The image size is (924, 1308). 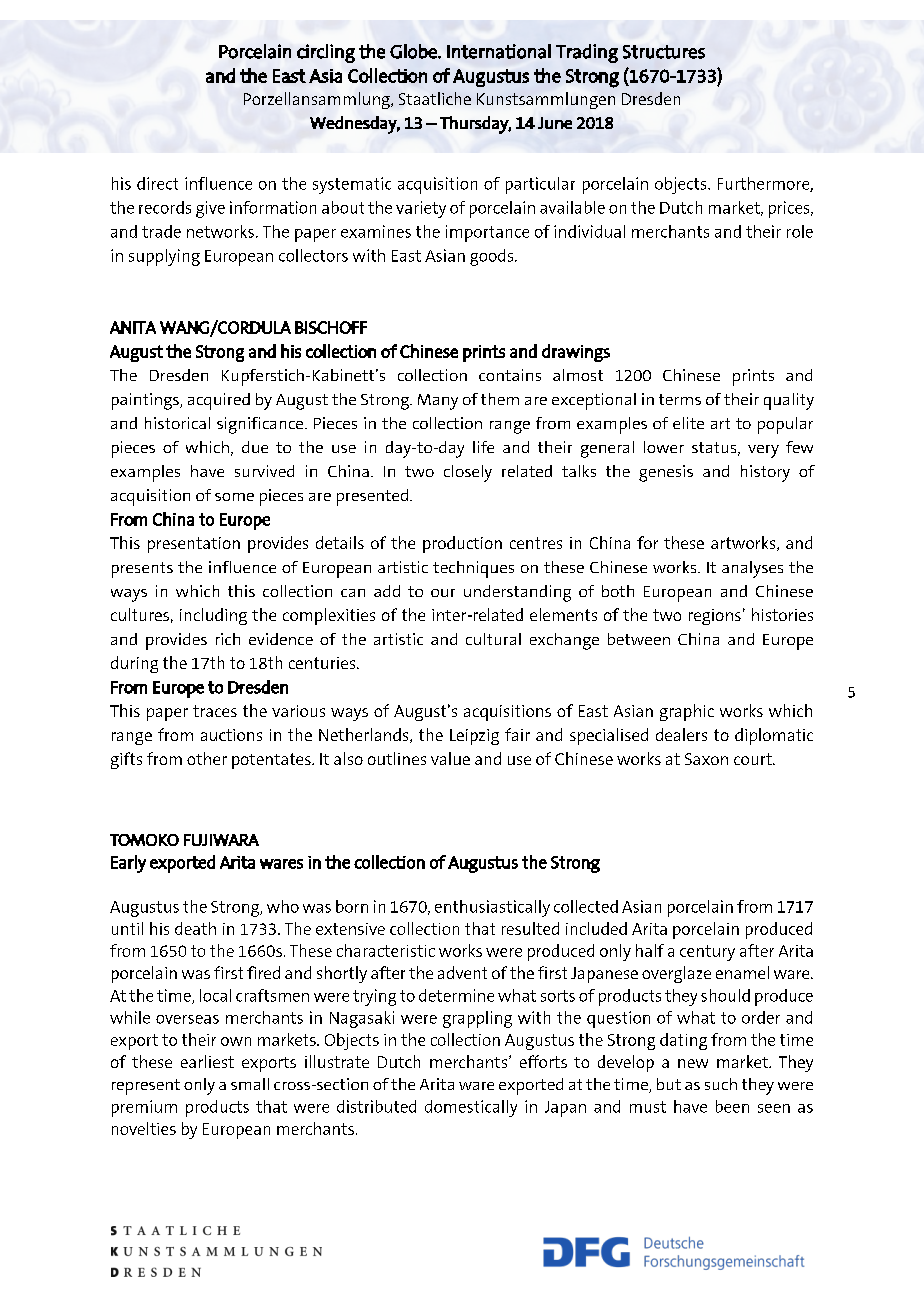 I want to click on circling, so click(x=326, y=53).
